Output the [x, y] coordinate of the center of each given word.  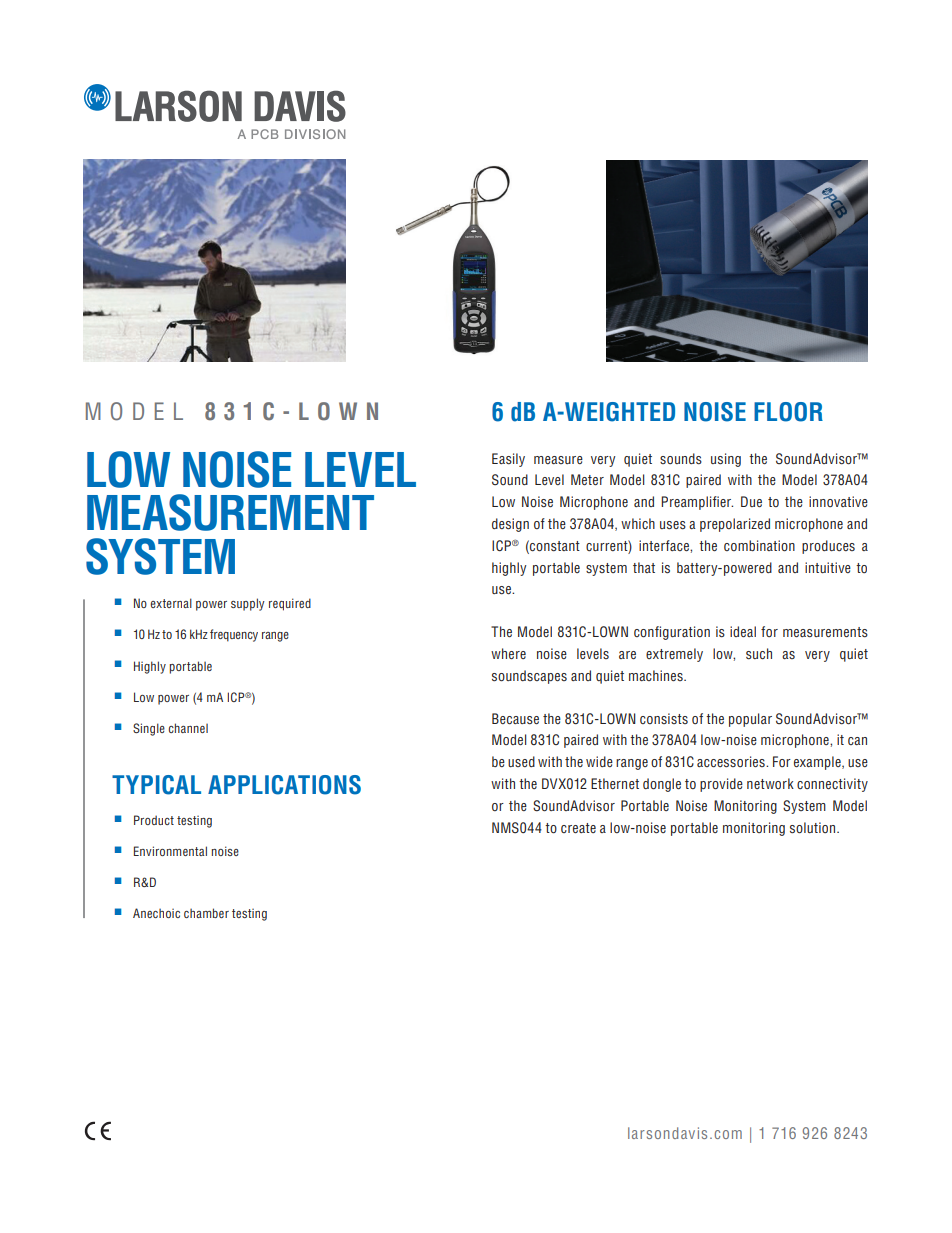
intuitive [828, 567]
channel [188, 728]
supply [248, 604]
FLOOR [788, 412]
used [521, 761]
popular [750, 720]
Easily [508, 460]
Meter [587, 479]
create [578, 828]
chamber [206, 913]
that [644, 567]
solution [814, 828]
